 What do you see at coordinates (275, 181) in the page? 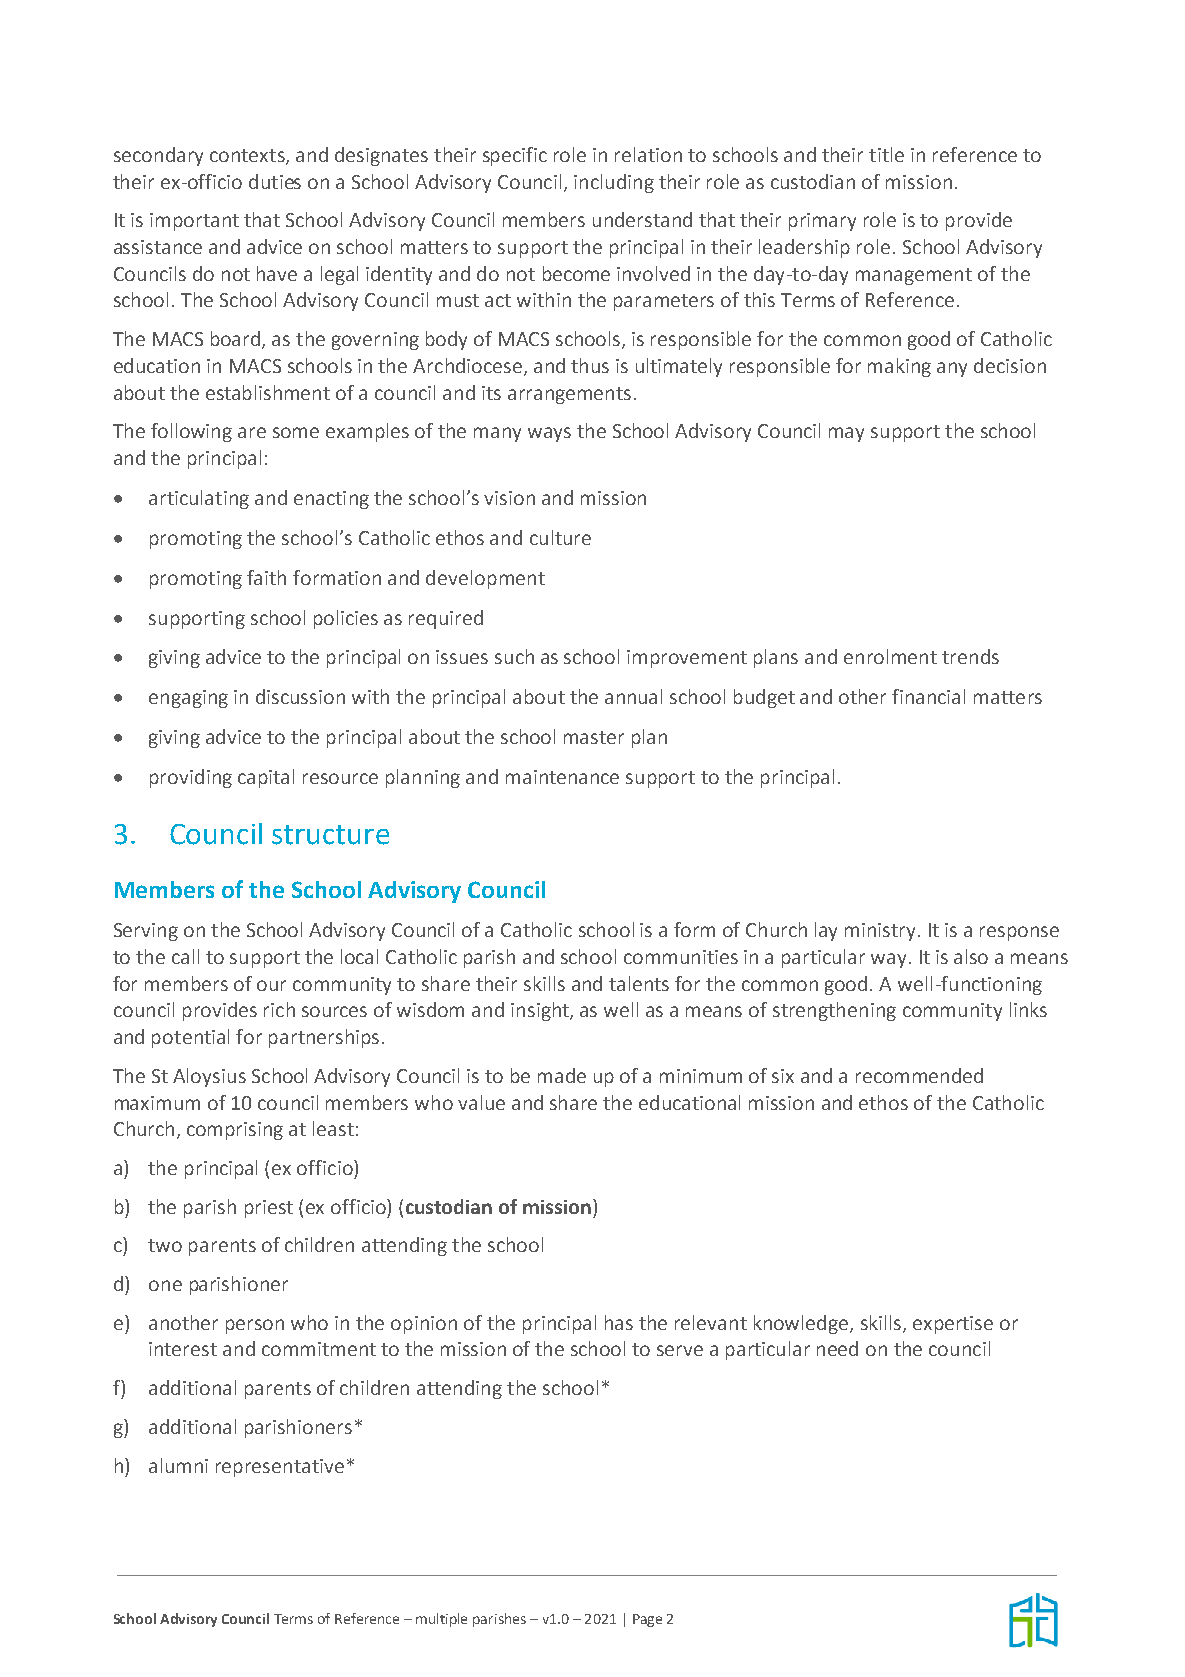
I see `duties` at bounding box center [275, 181].
